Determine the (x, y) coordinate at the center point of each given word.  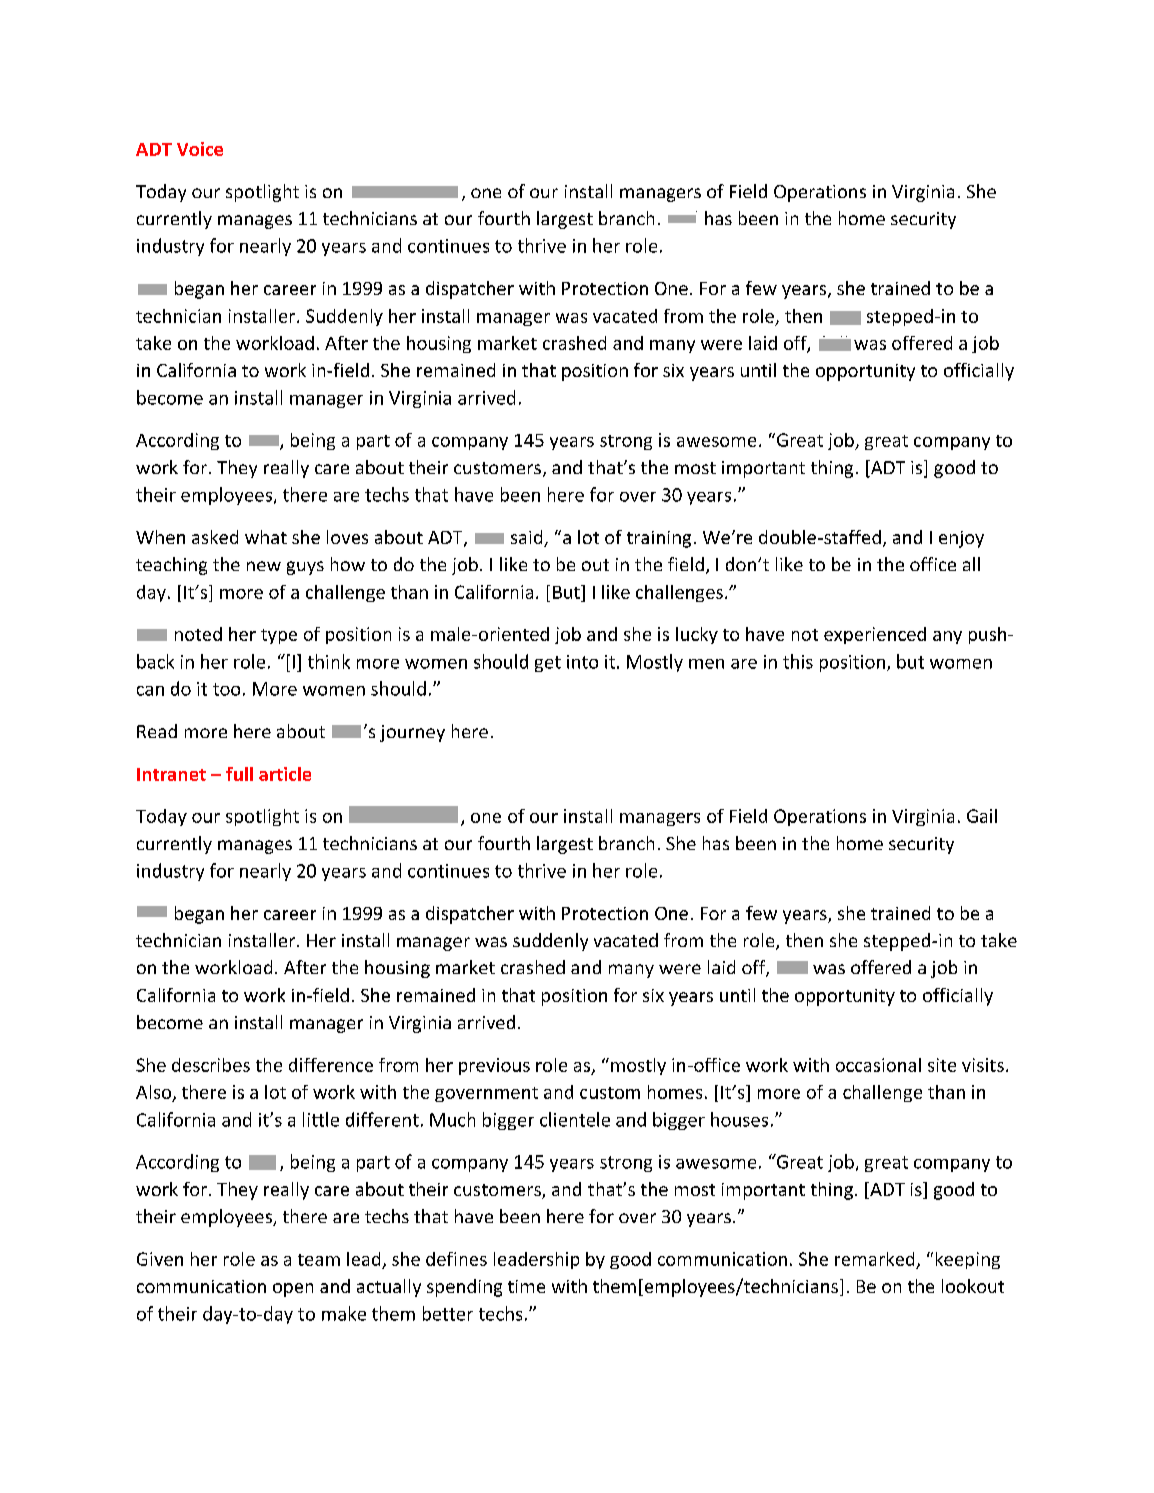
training (659, 539)
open (293, 1290)
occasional (878, 1065)
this (798, 661)
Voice (200, 149)
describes (211, 1065)
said (528, 538)
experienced (875, 635)
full (239, 774)
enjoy (961, 539)
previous (494, 1066)
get (548, 664)
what (266, 537)
